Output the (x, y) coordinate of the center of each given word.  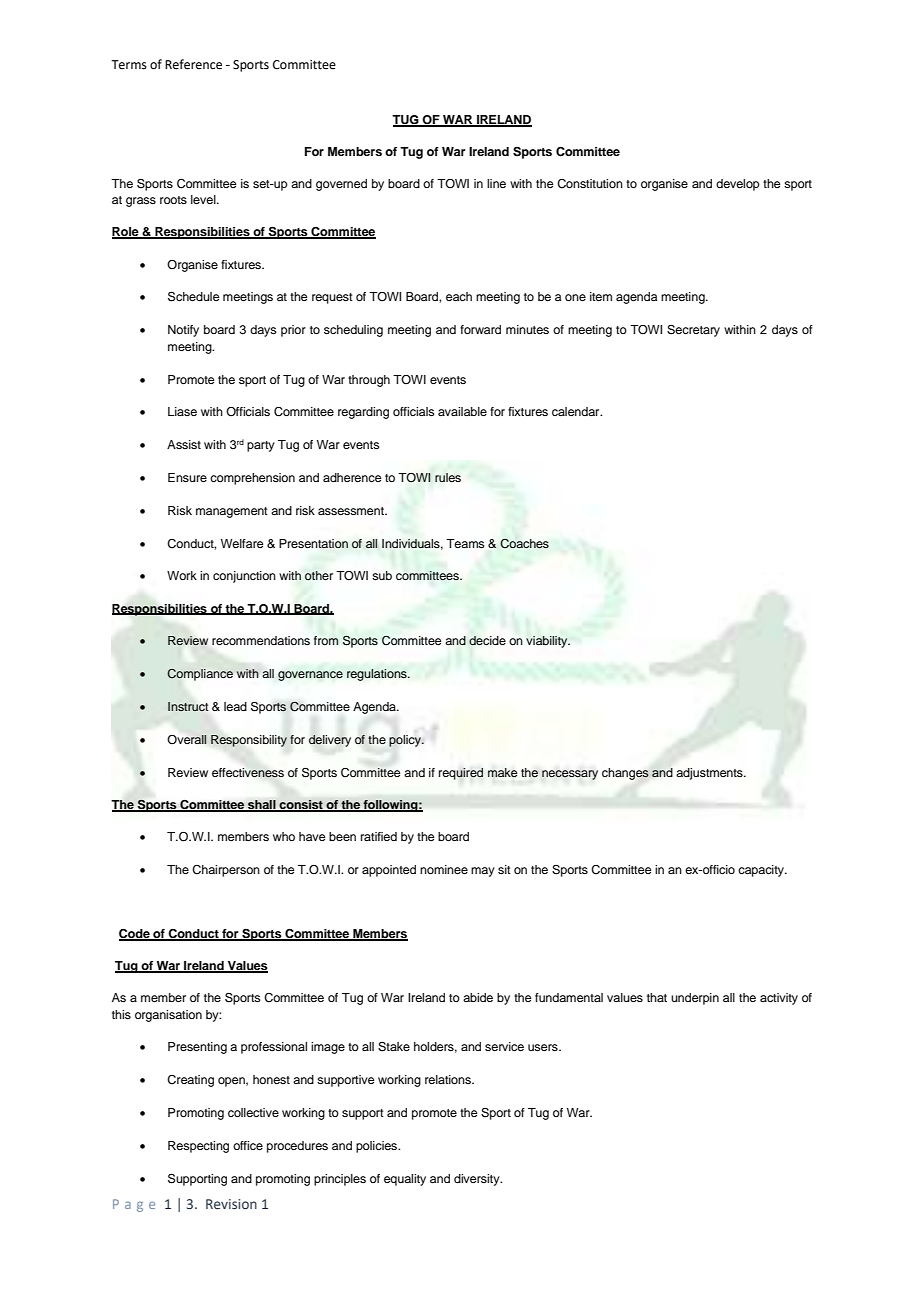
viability (548, 642)
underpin (695, 999)
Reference (193, 64)
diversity (478, 1180)
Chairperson (226, 871)
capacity (762, 871)
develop (738, 185)
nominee (444, 869)
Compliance (200, 675)
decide (487, 641)
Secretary (693, 331)
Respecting (198, 1147)
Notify (183, 331)
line (496, 183)
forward (480, 329)
